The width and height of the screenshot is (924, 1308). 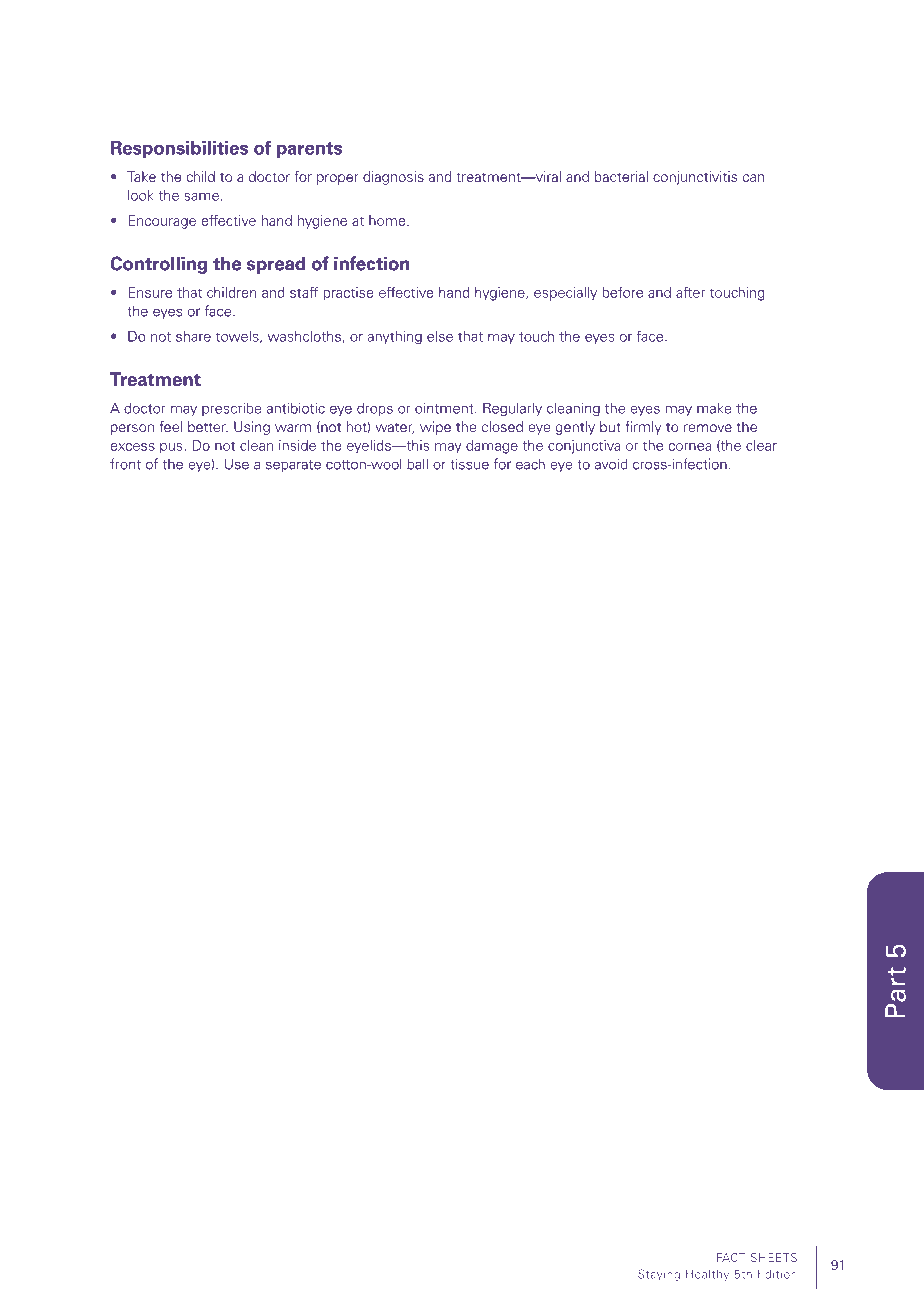 I want to click on Staying, so click(x=659, y=1275).
